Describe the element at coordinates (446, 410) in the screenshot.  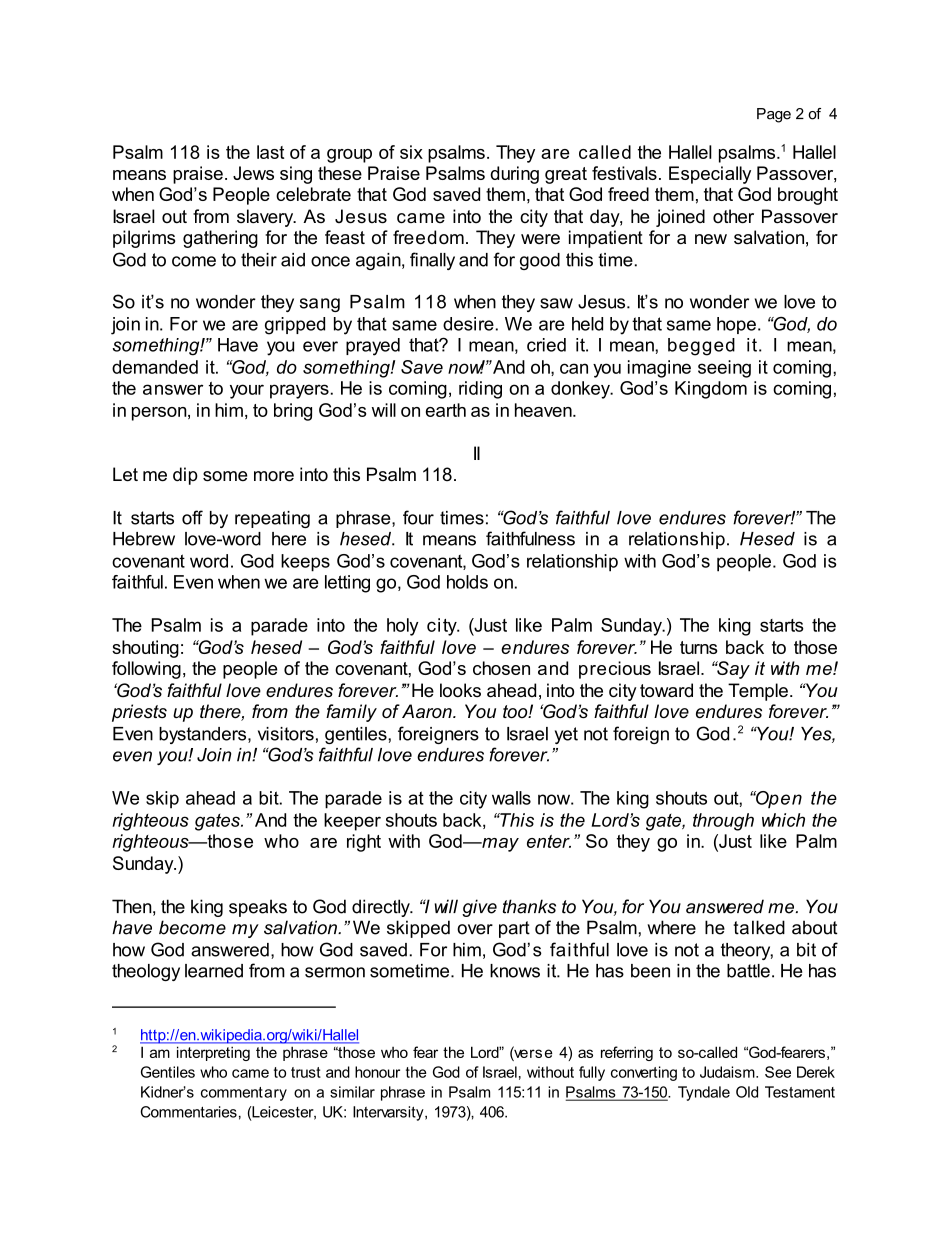
I see `earth` at that location.
